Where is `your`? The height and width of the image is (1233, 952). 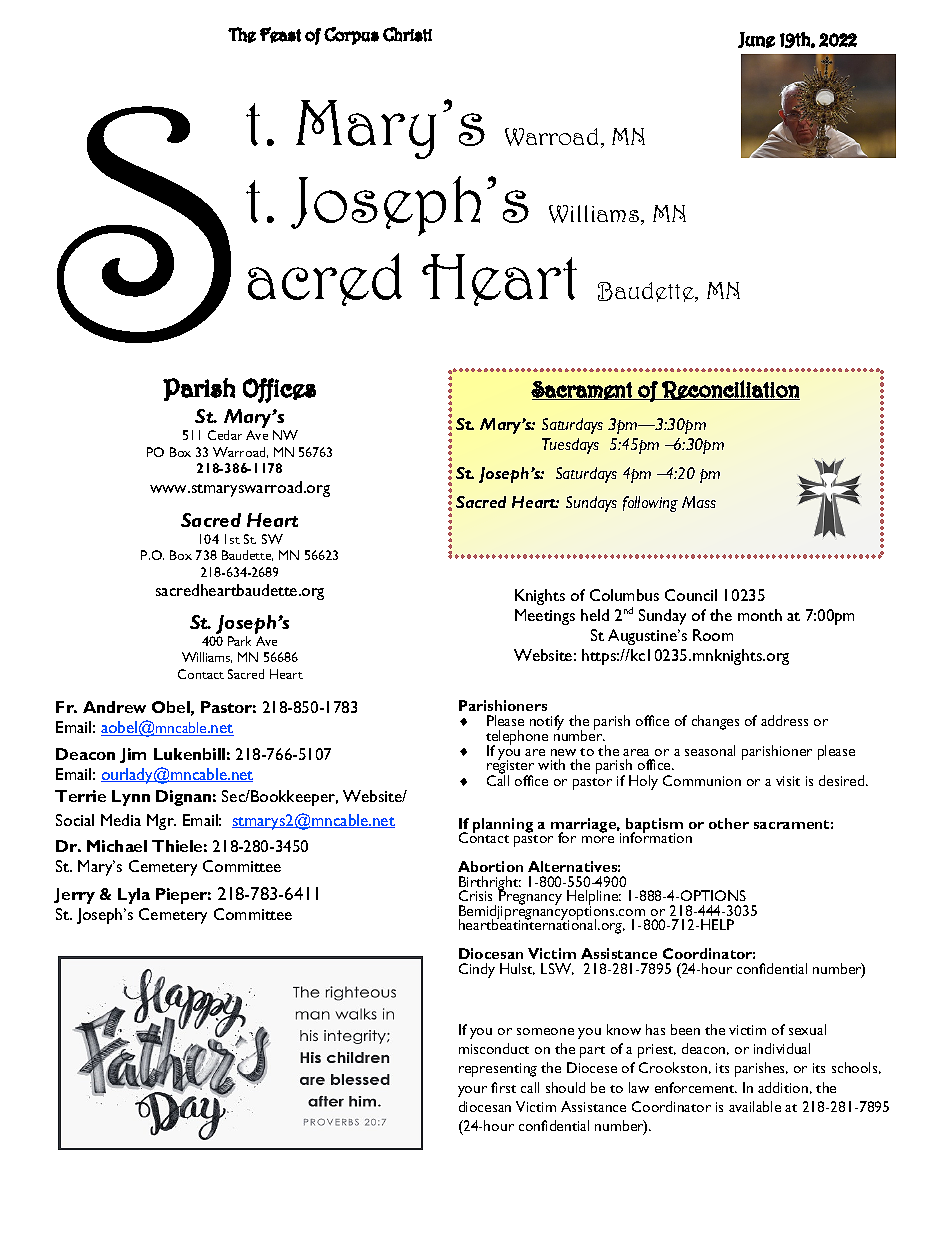 your is located at coordinates (472, 1091).
